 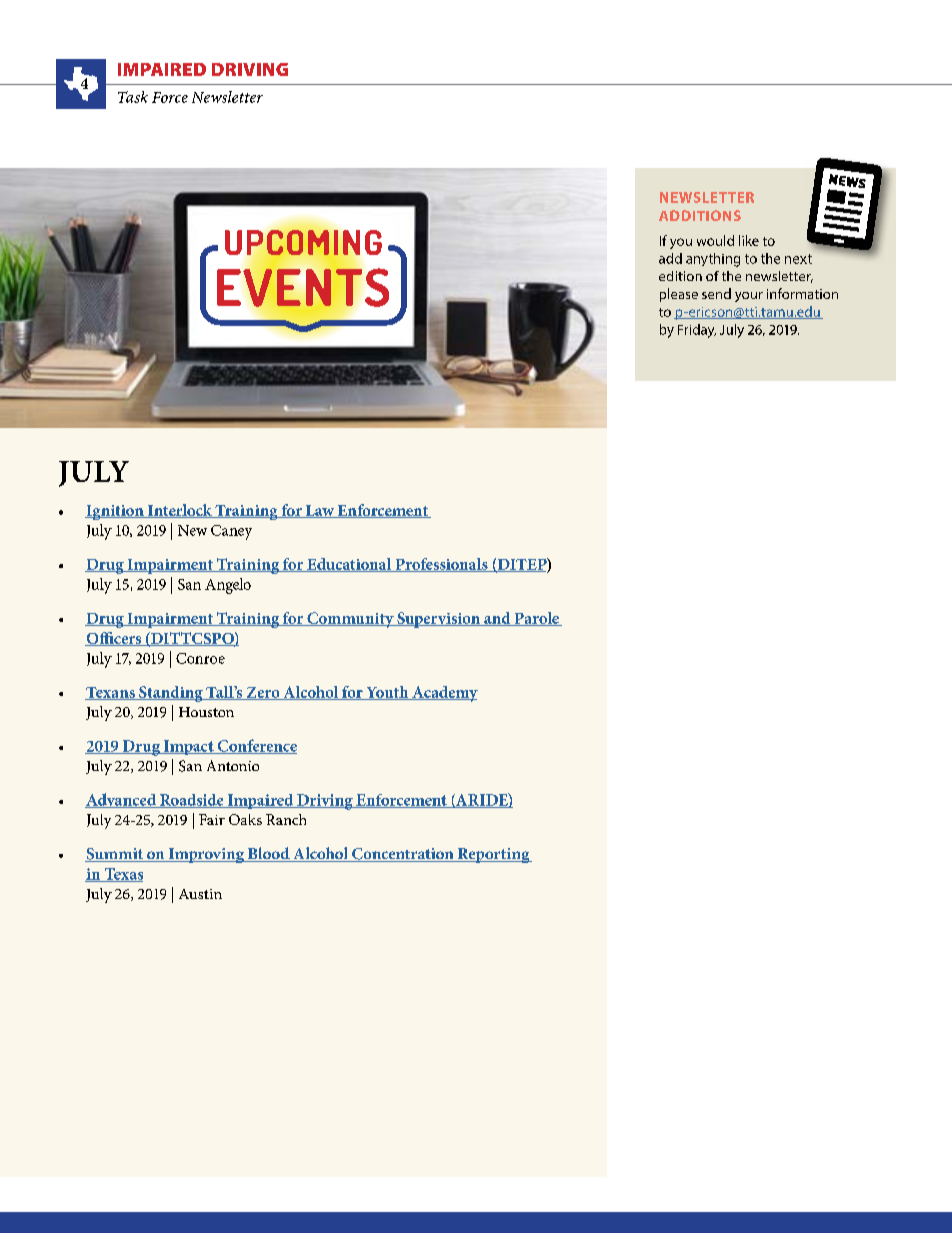 I want to click on edition, so click(x=680, y=276).
